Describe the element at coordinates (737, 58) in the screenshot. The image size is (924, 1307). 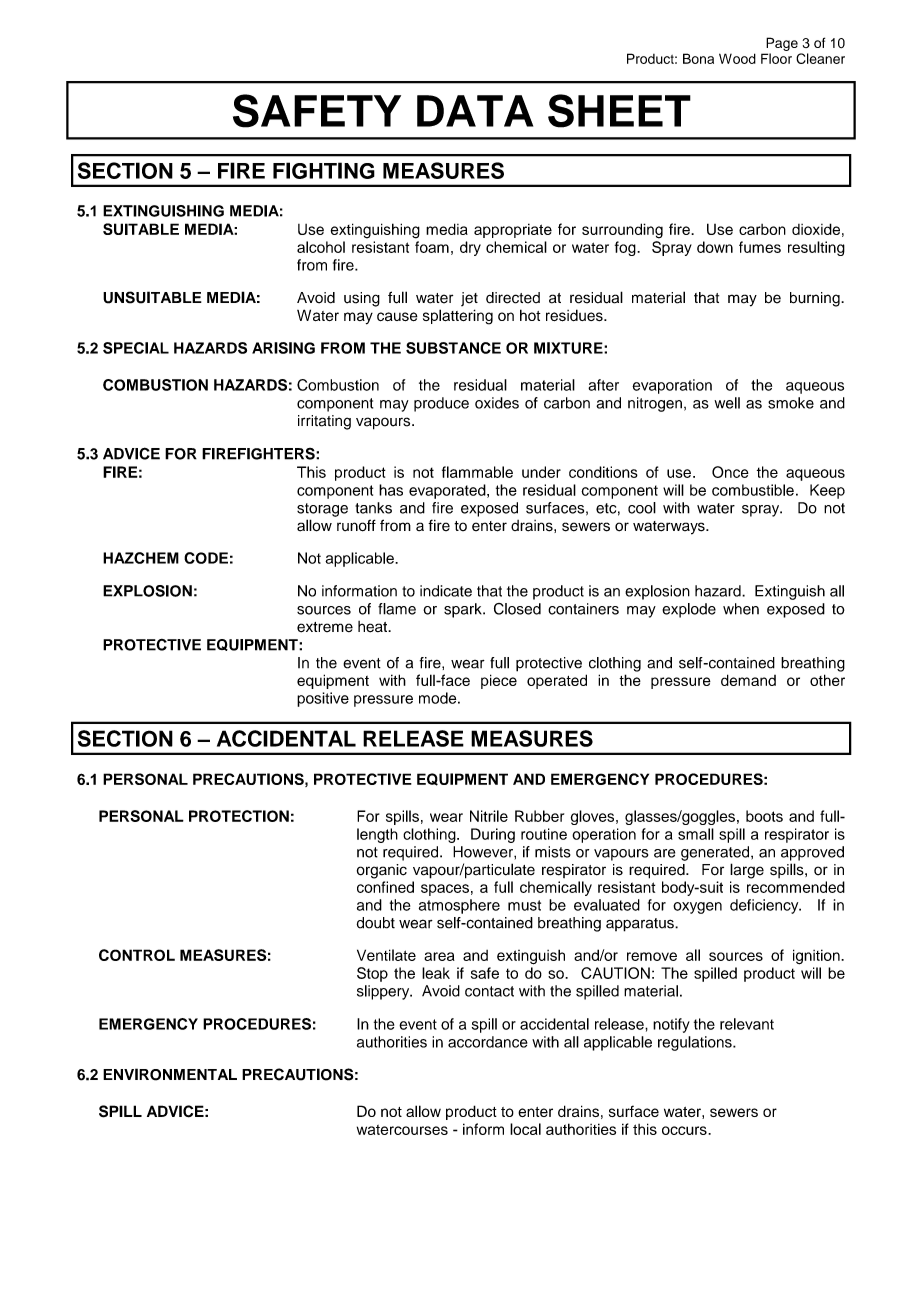
I see `Wood` at that location.
